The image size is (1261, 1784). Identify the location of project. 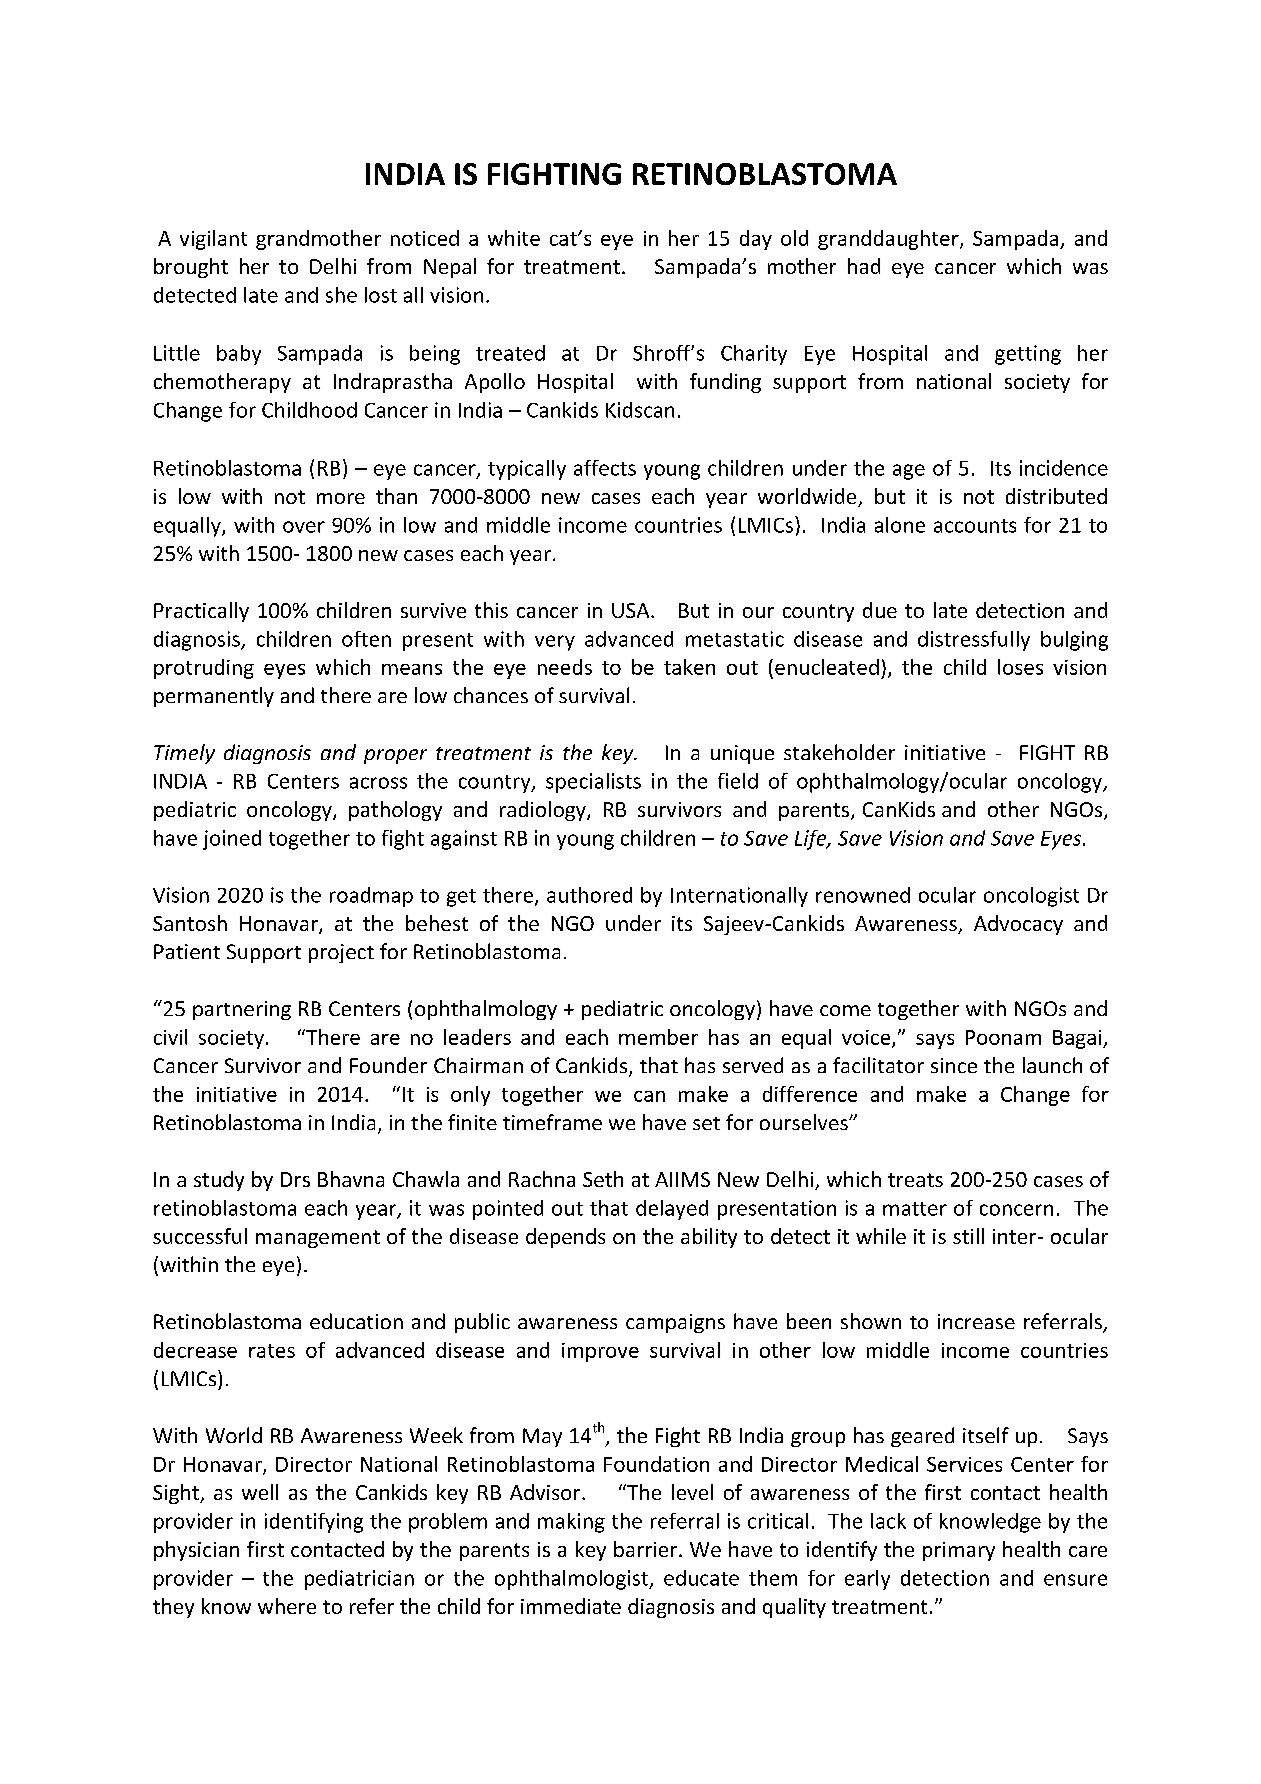
(341, 953).
